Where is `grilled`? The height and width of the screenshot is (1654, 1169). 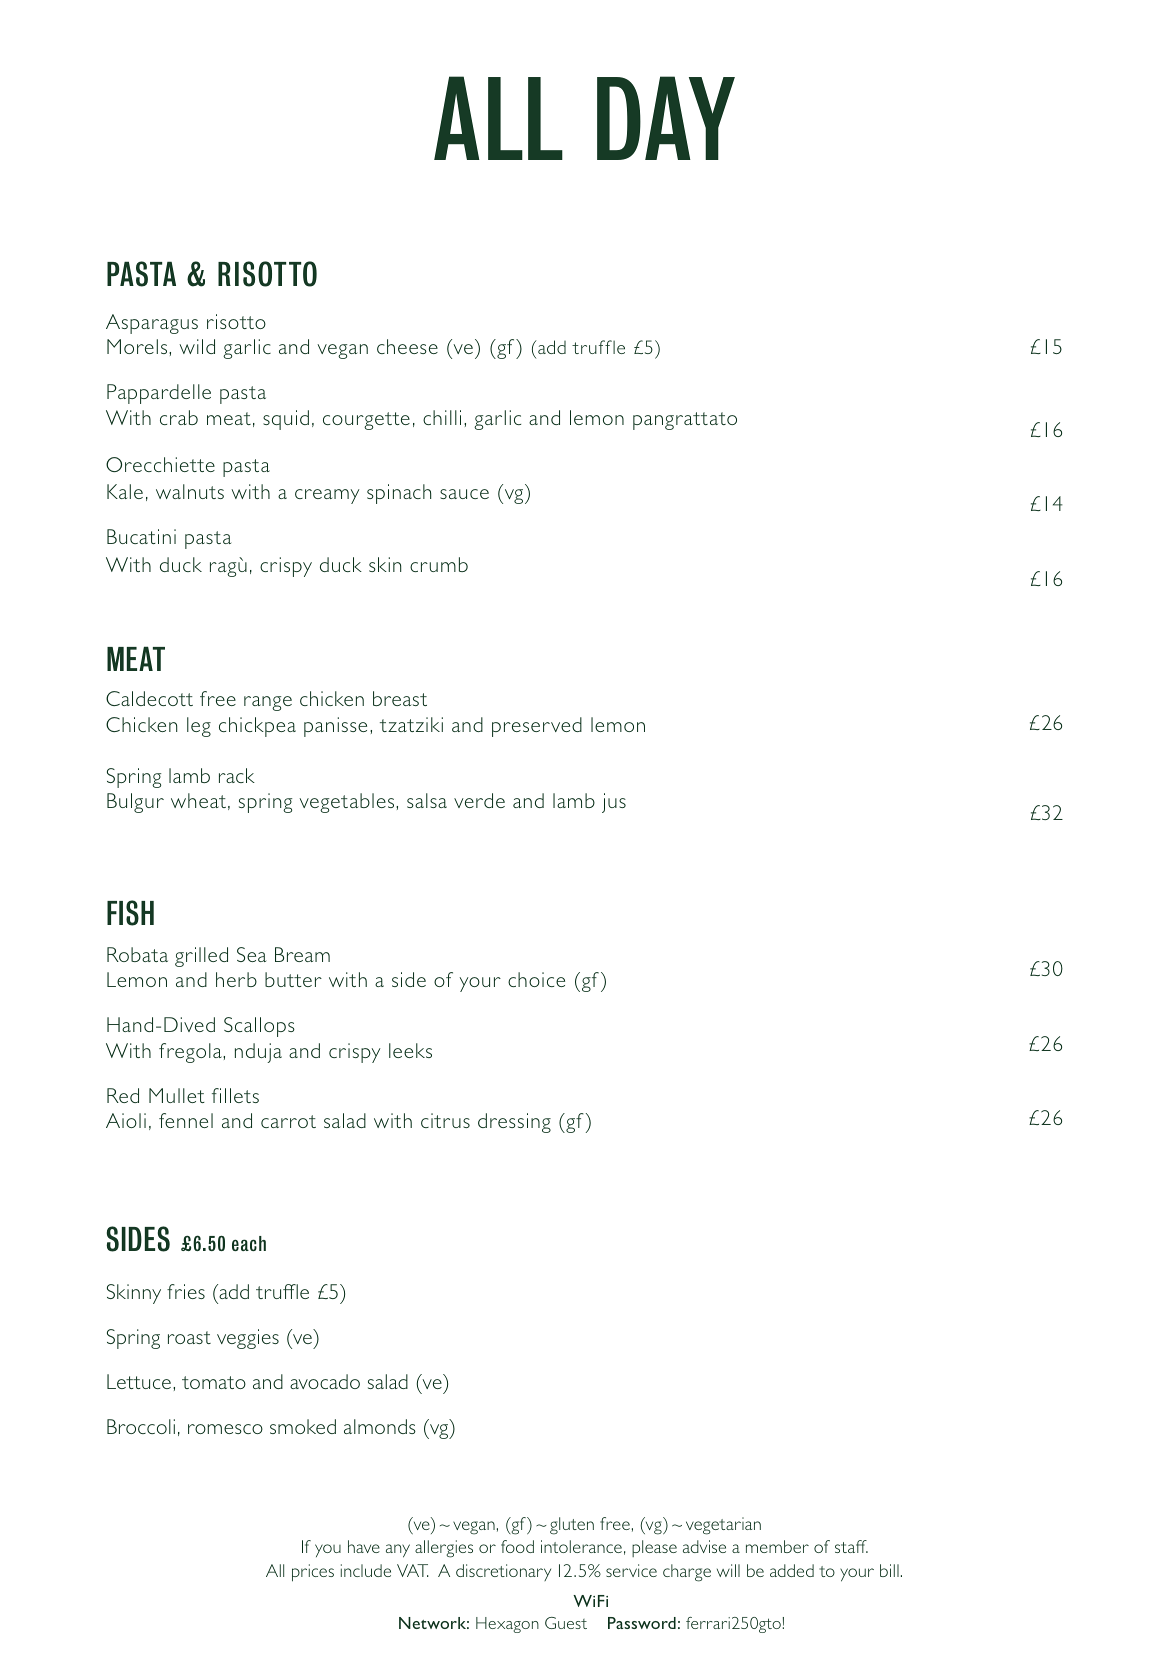
grilled is located at coordinates (201, 957).
